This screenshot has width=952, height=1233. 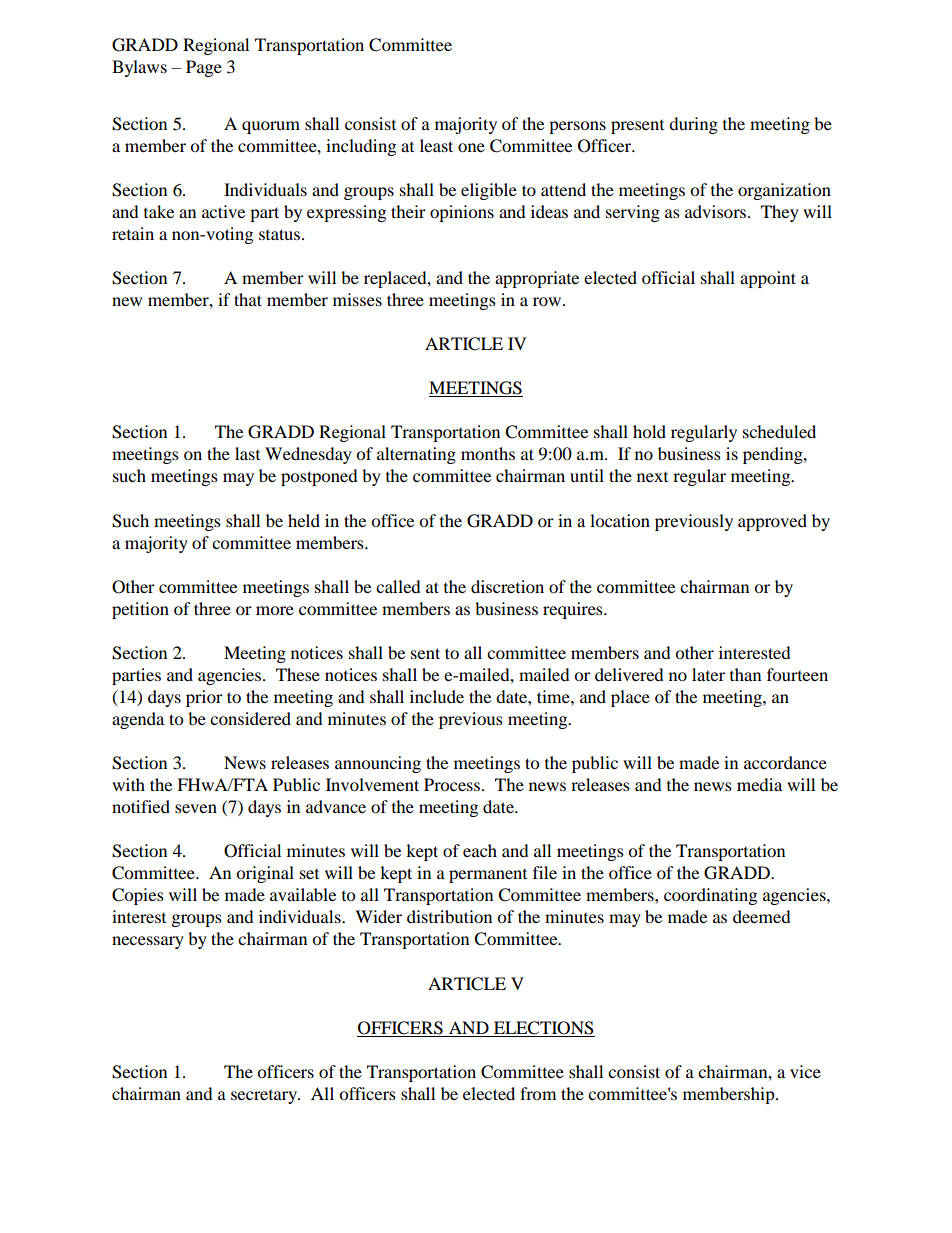 I want to click on secretary, so click(x=265, y=1097).
